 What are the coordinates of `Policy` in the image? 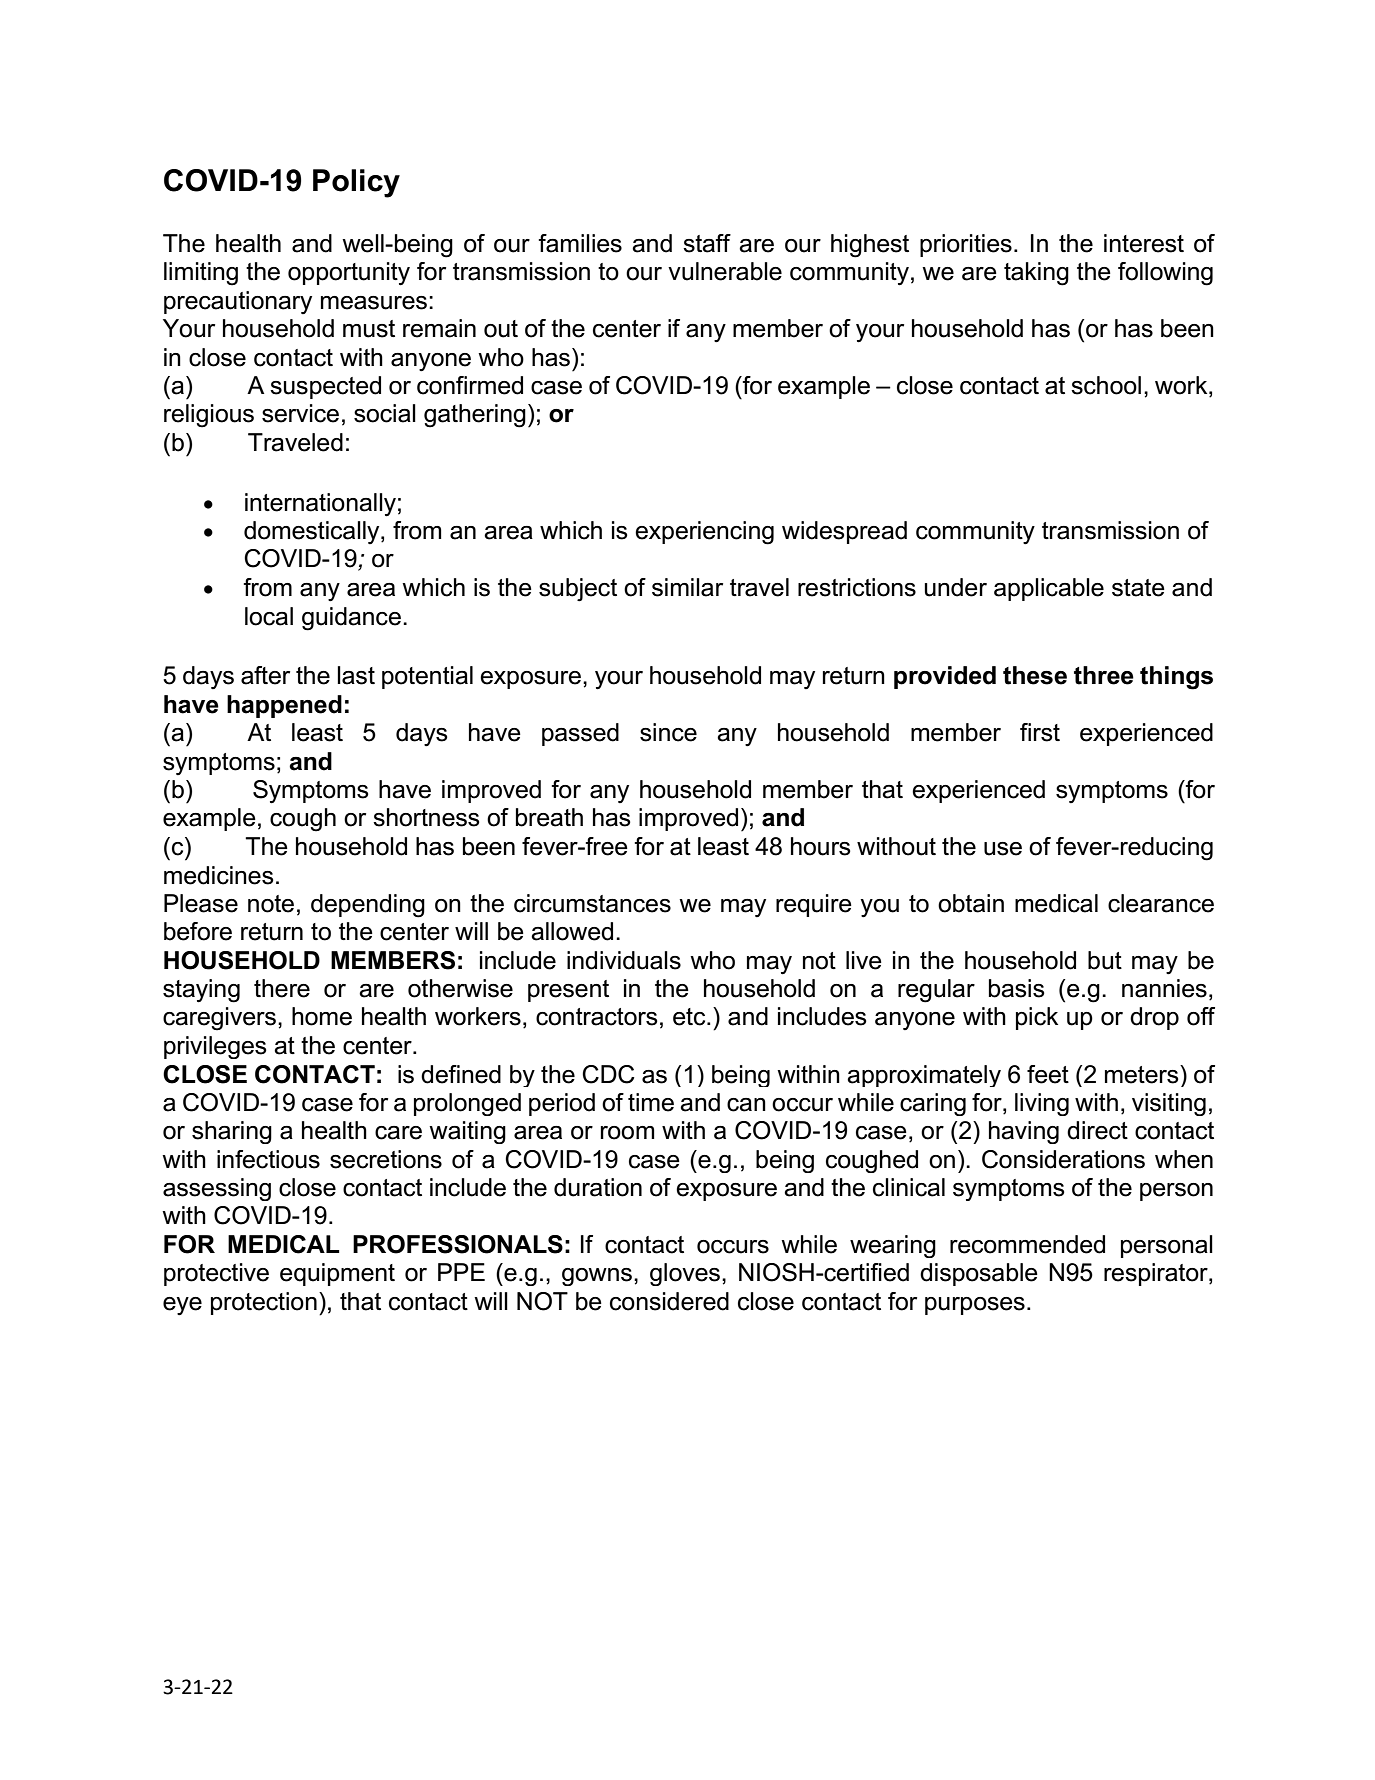 It's located at (356, 183).
